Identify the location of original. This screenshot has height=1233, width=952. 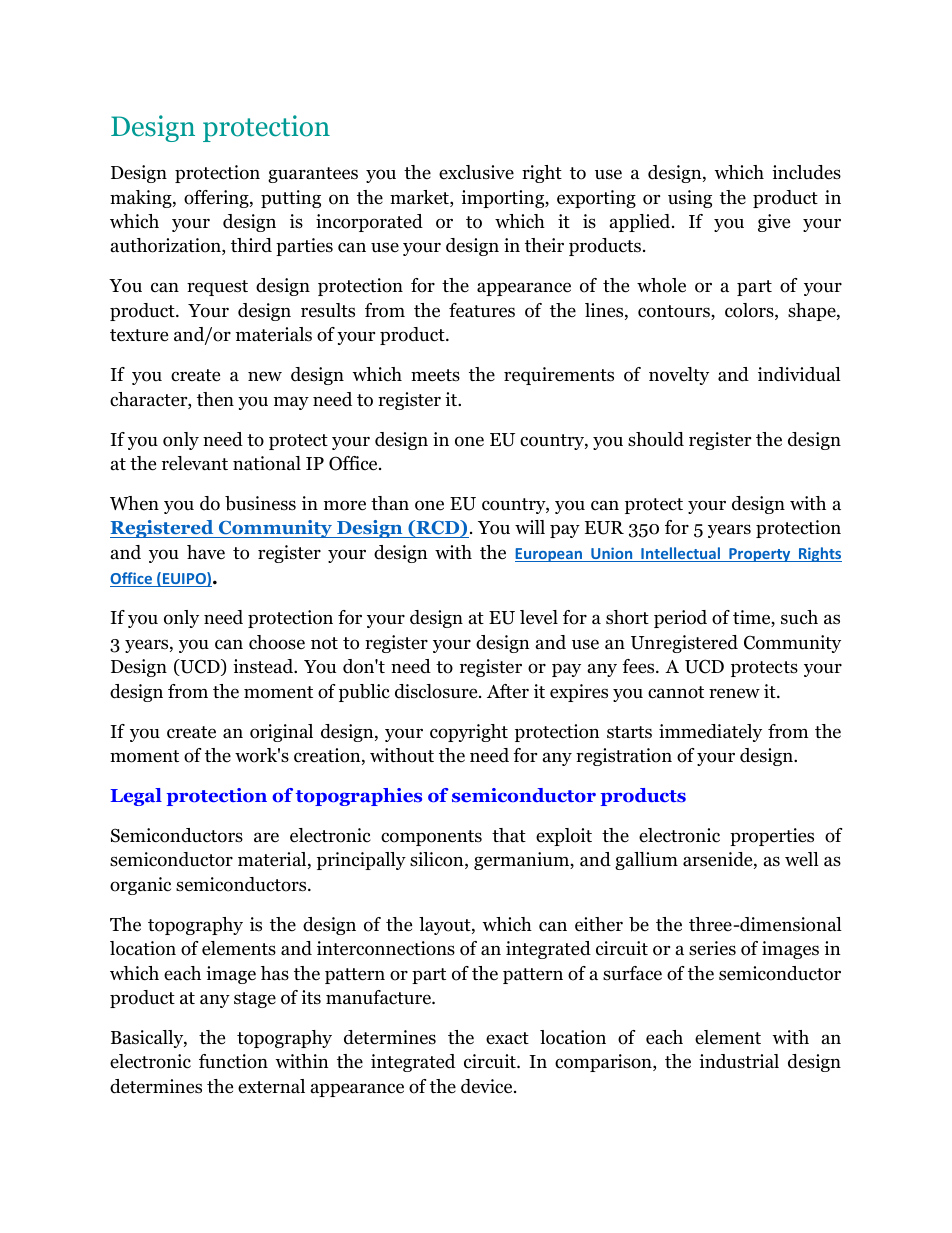
(281, 733).
